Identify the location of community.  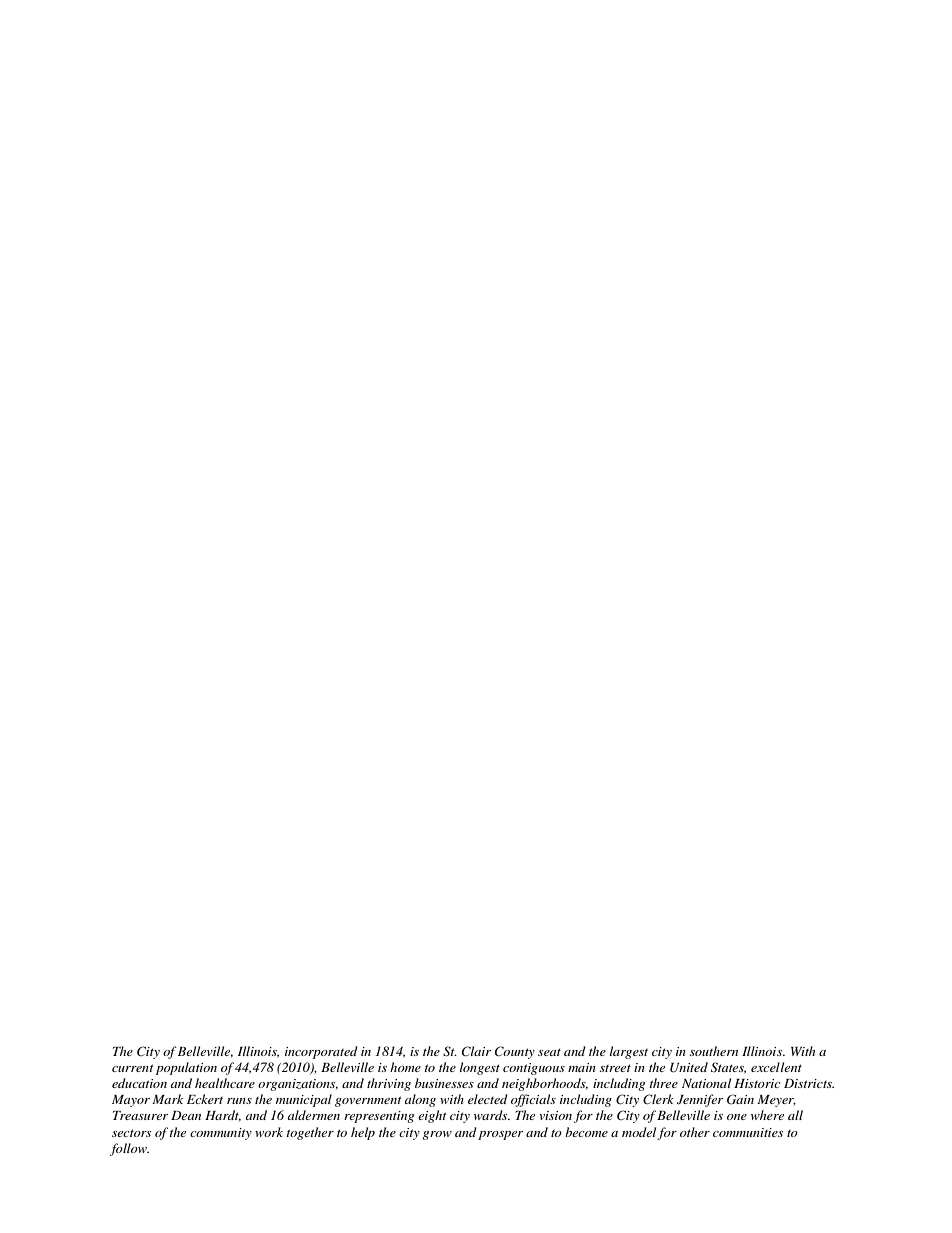
(221, 1134).
